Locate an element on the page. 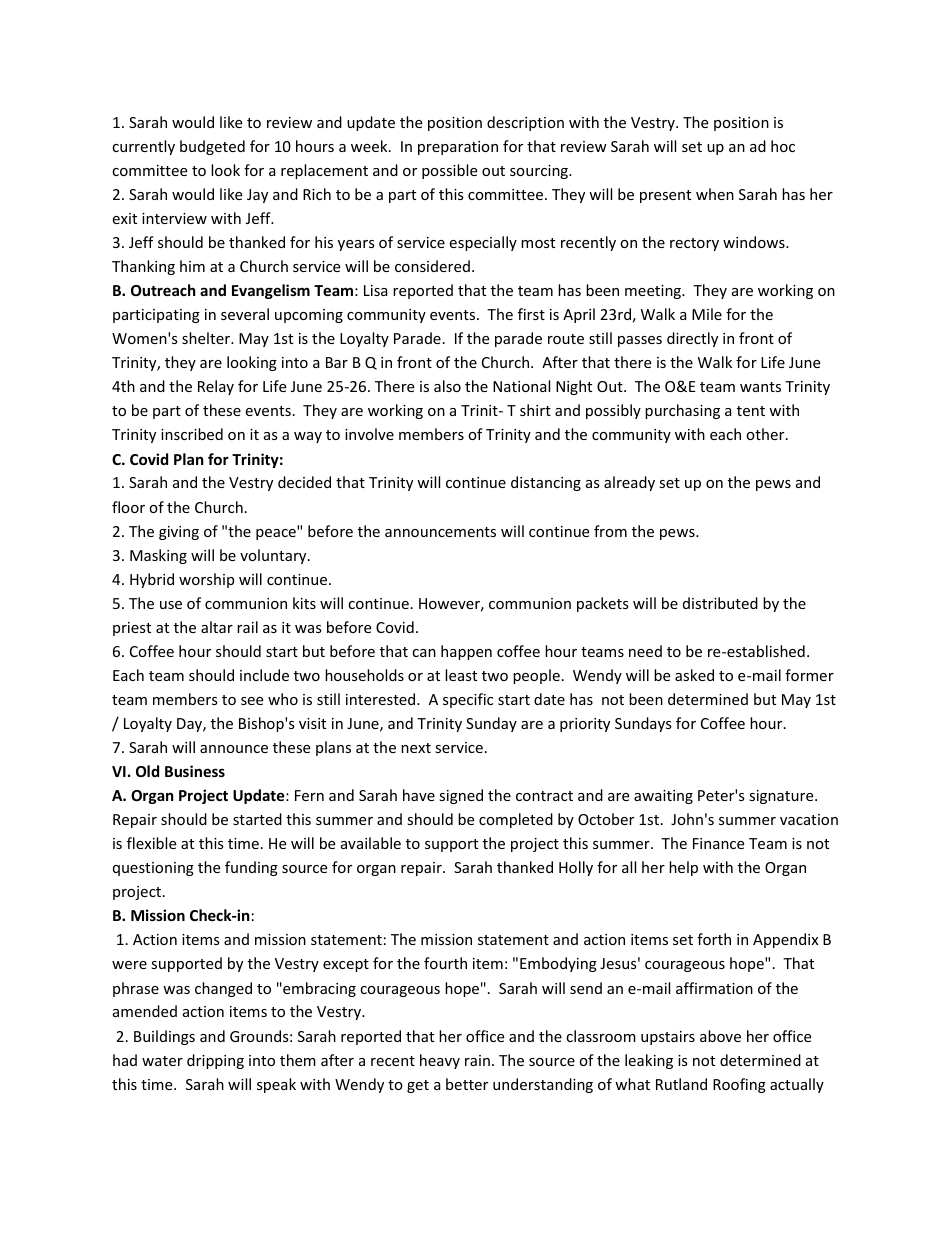 This image has width=952, height=1233. next is located at coordinates (416, 748).
